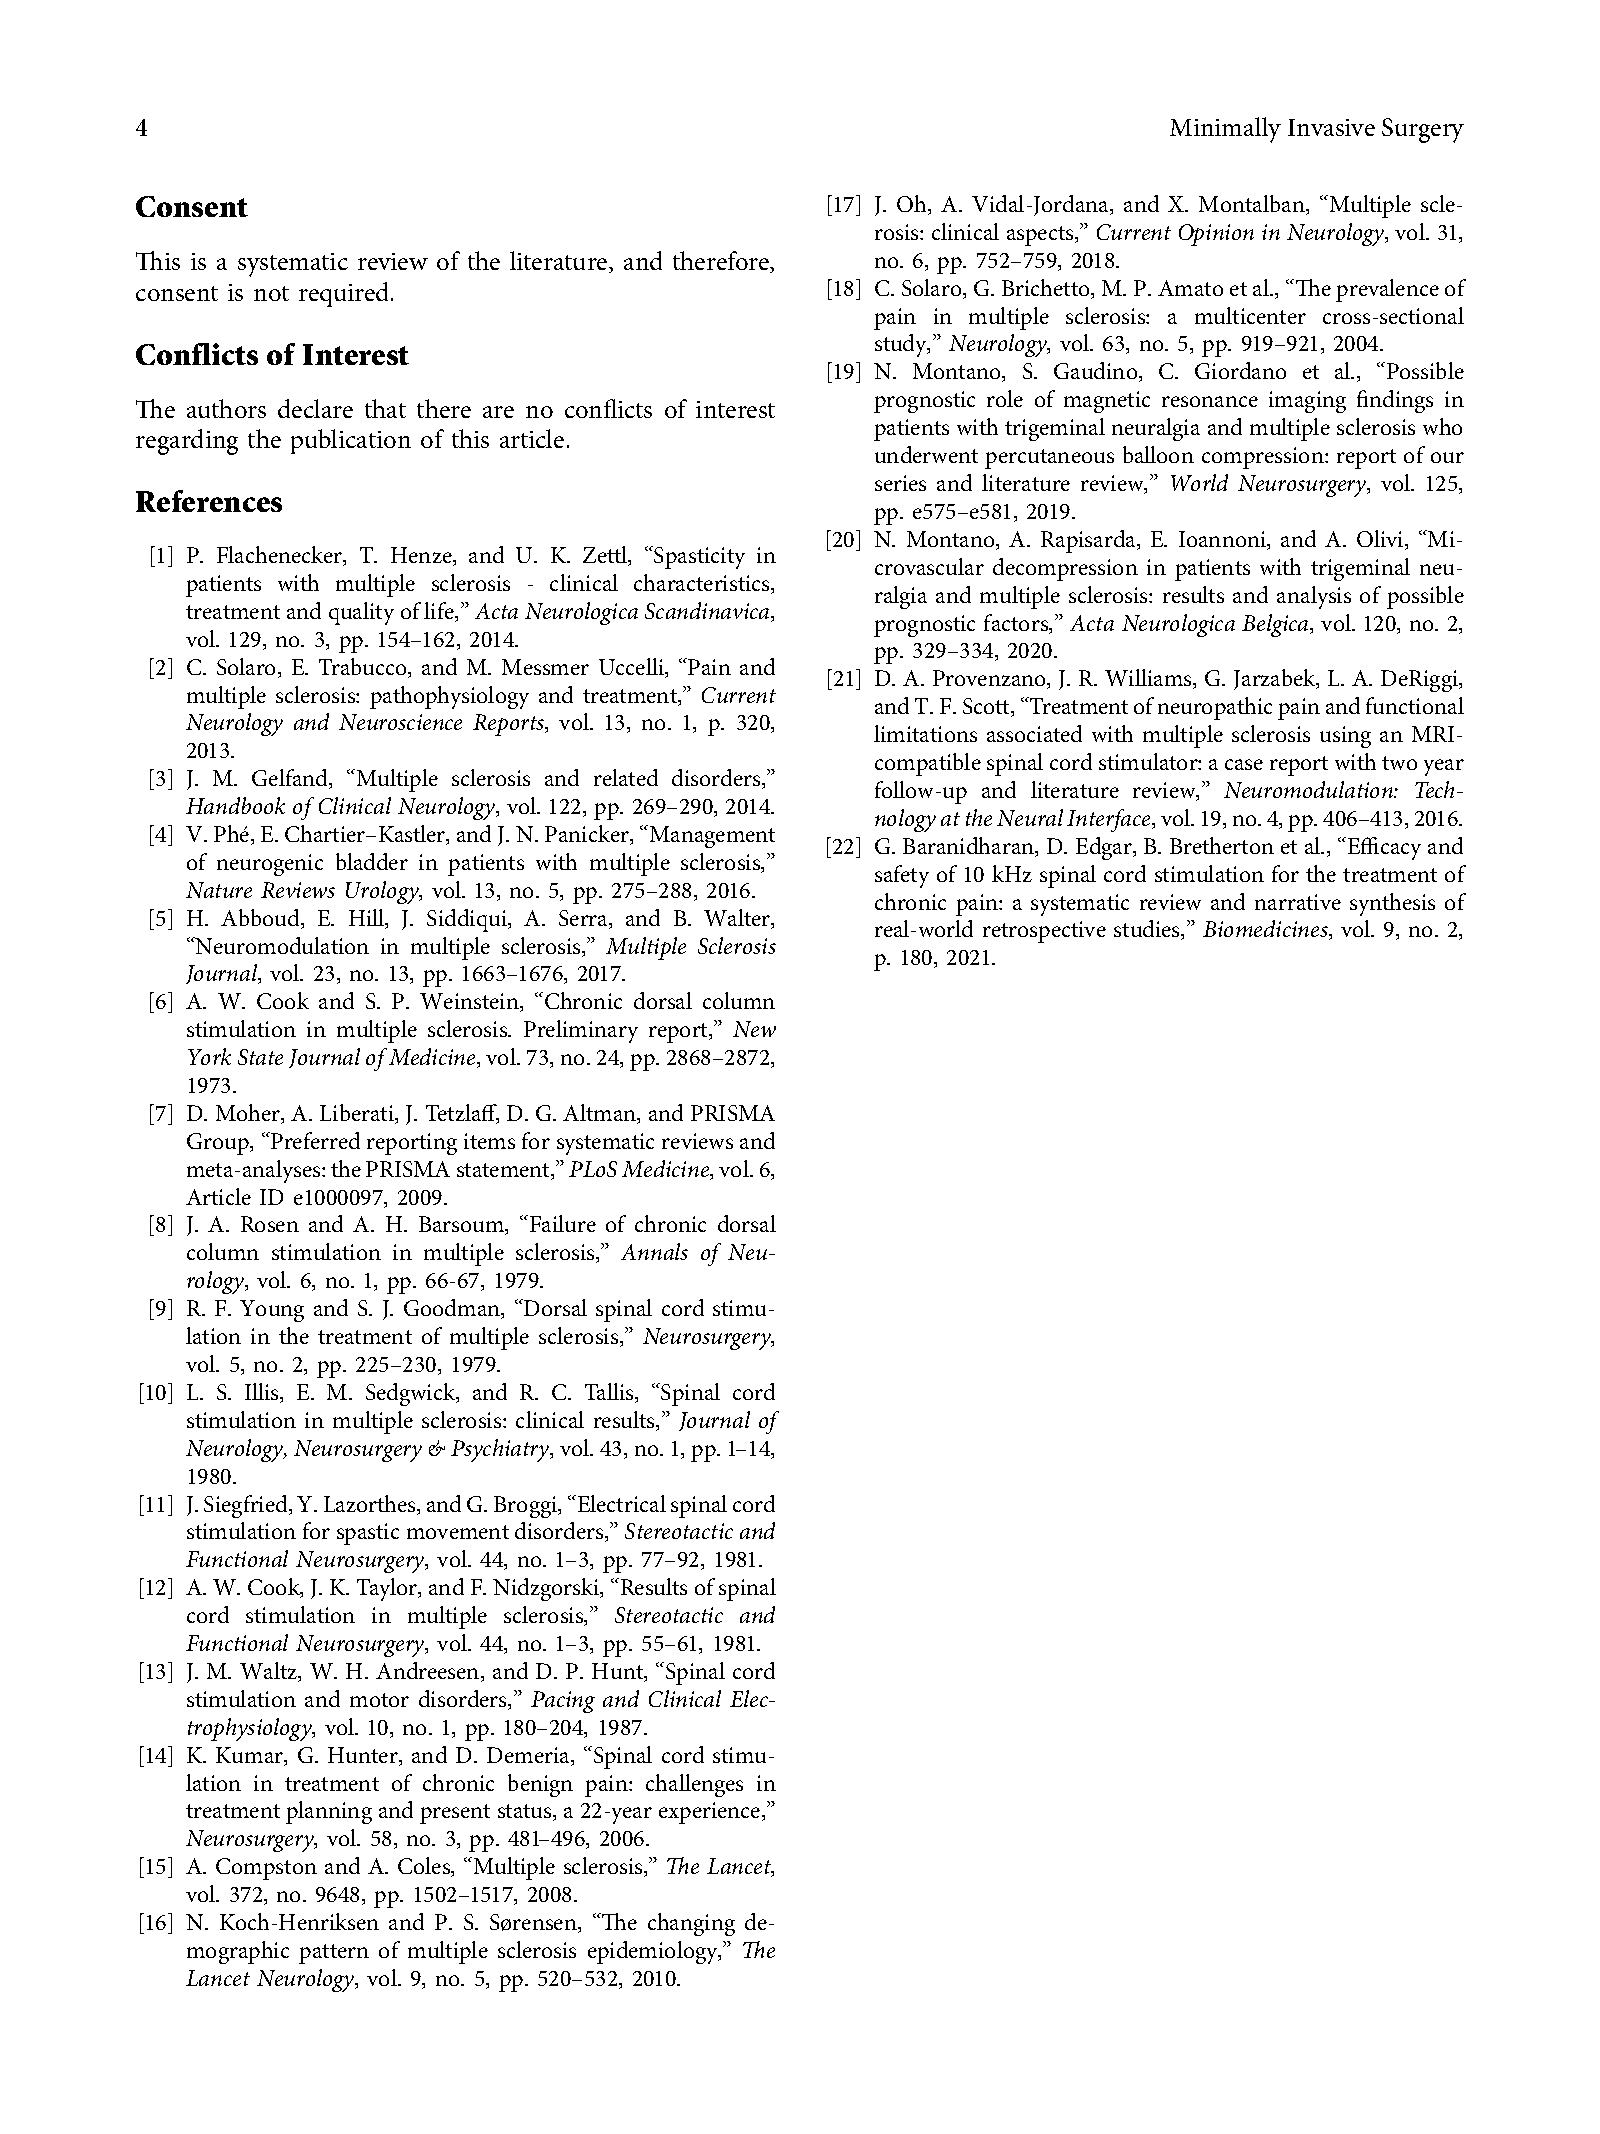 The height and width of the screenshot is (2134, 1600). Describe the element at coordinates (1041, 236) in the screenshot. I see `aspects` at that location.
